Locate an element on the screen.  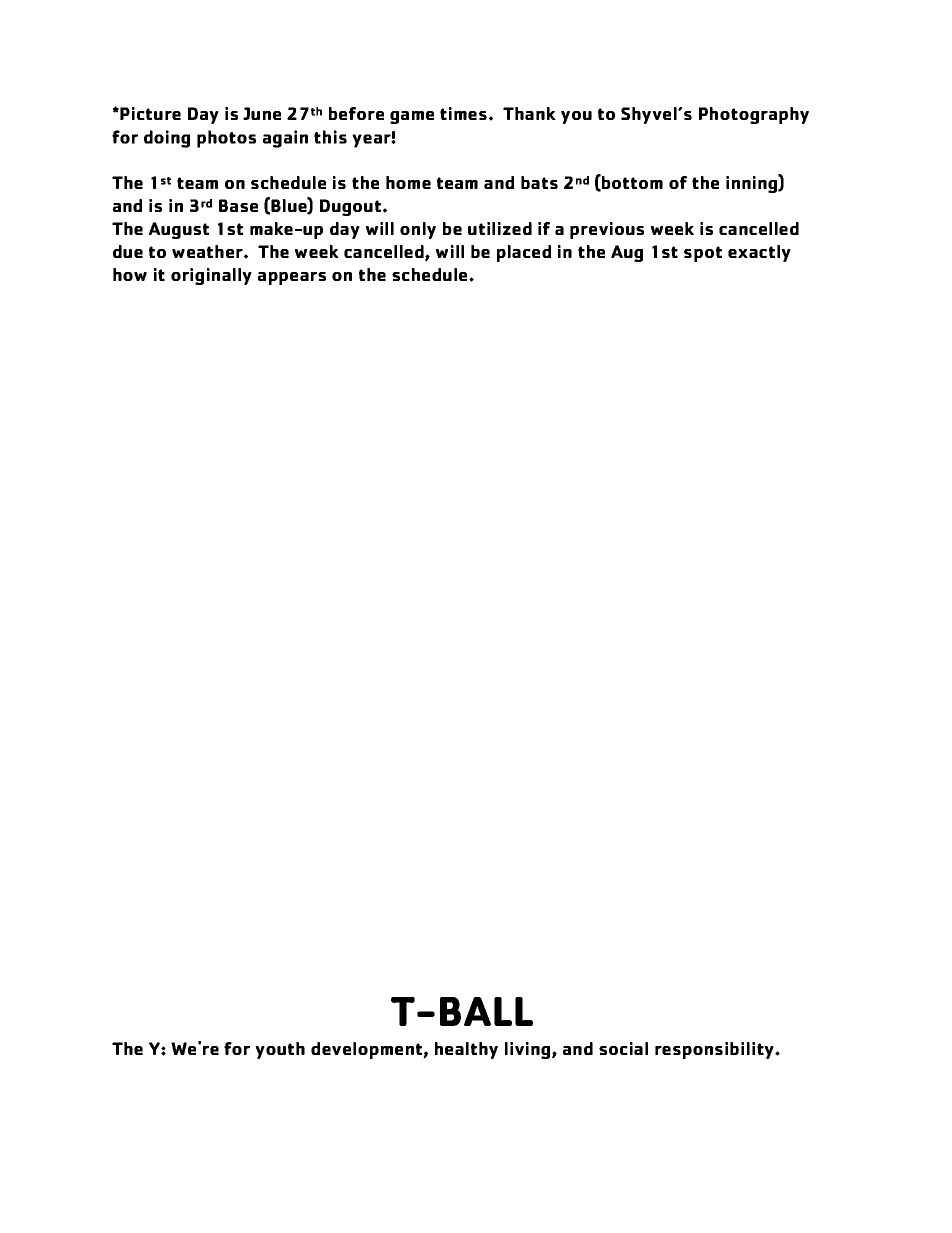
social is located at coordinates (623, 1048).
